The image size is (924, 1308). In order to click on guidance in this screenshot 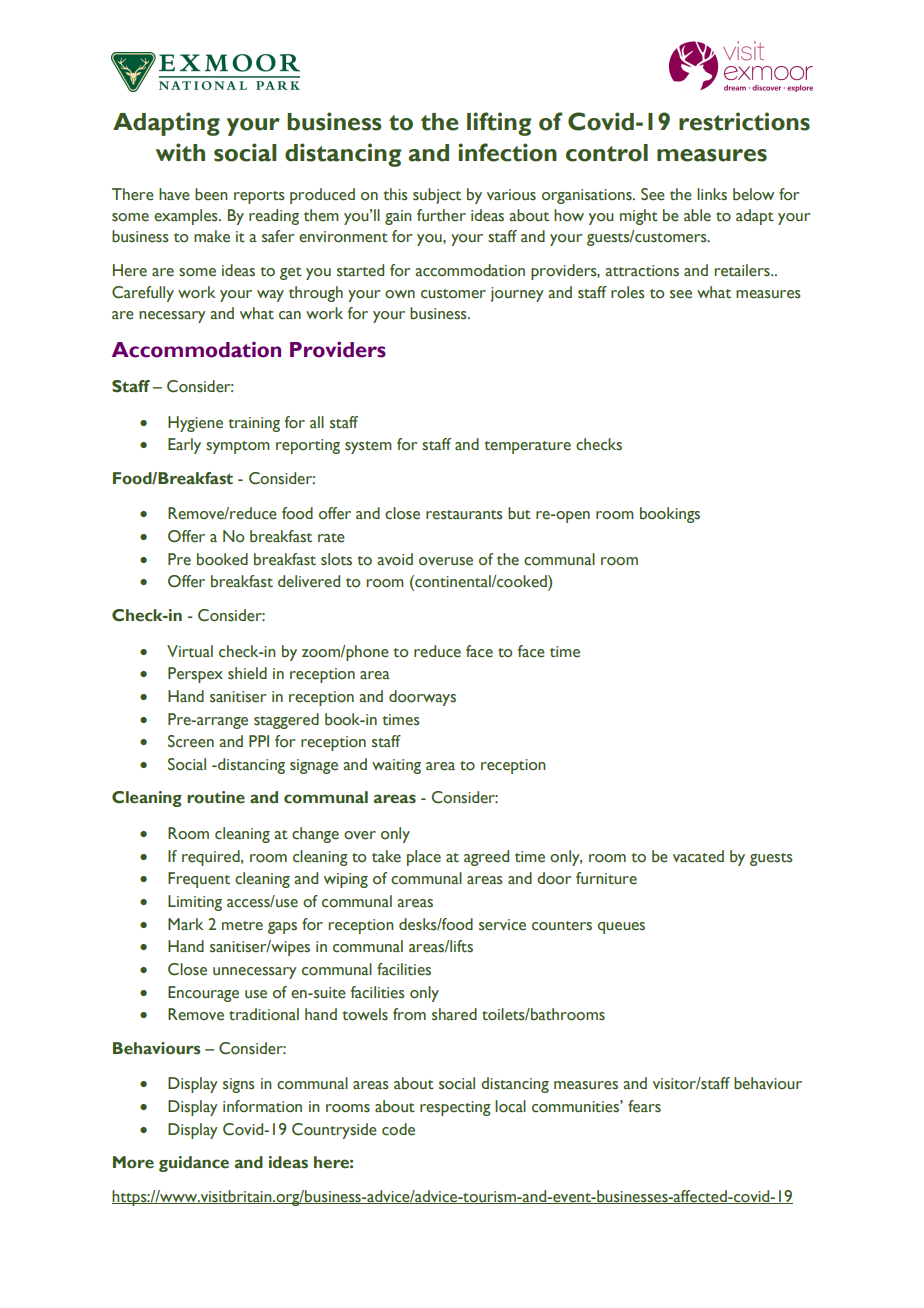, I will do `click(194, 1164)`.
